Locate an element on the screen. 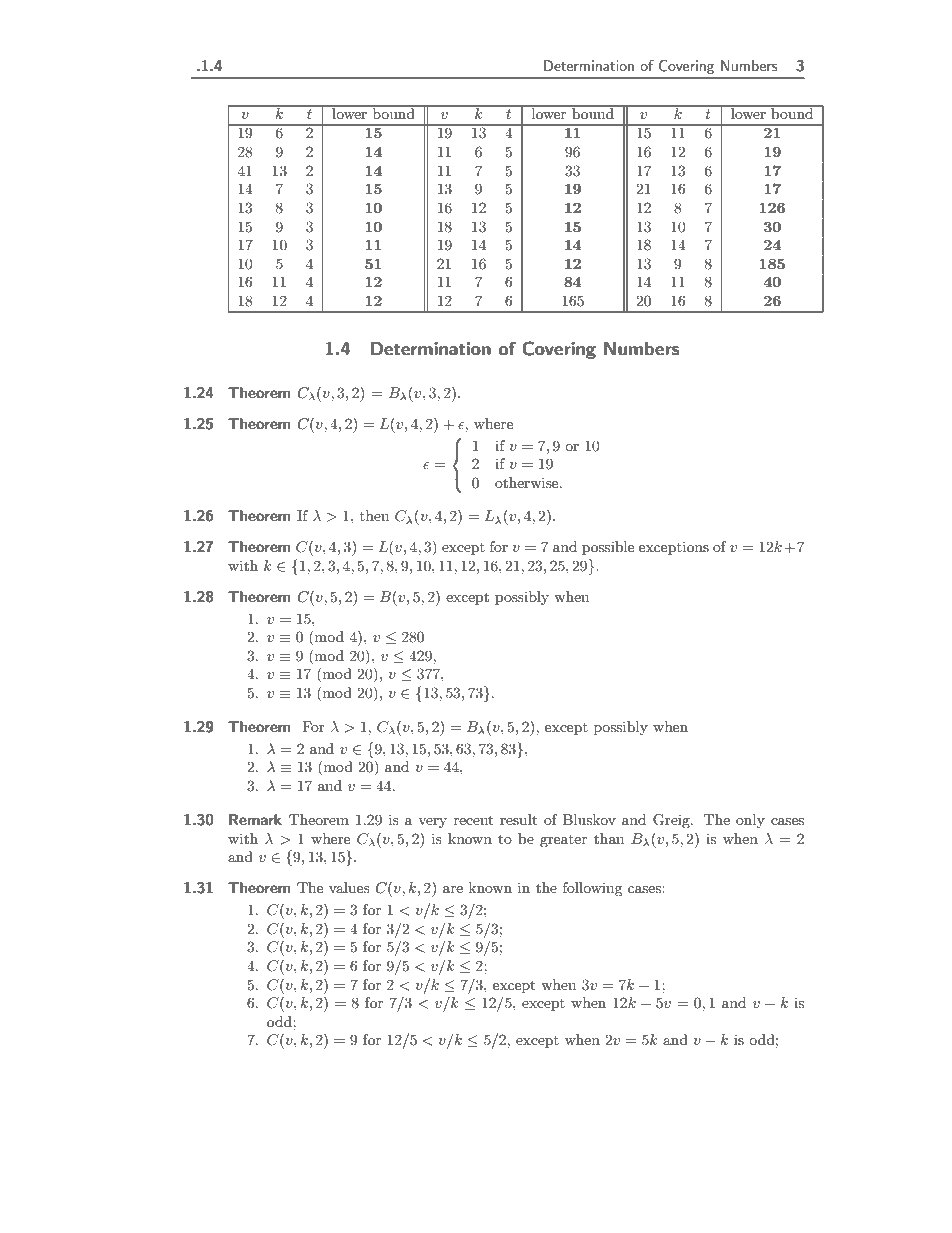 The width and height of the screenshot is (952, 1233). recent is located at coordinates (473, 820).
